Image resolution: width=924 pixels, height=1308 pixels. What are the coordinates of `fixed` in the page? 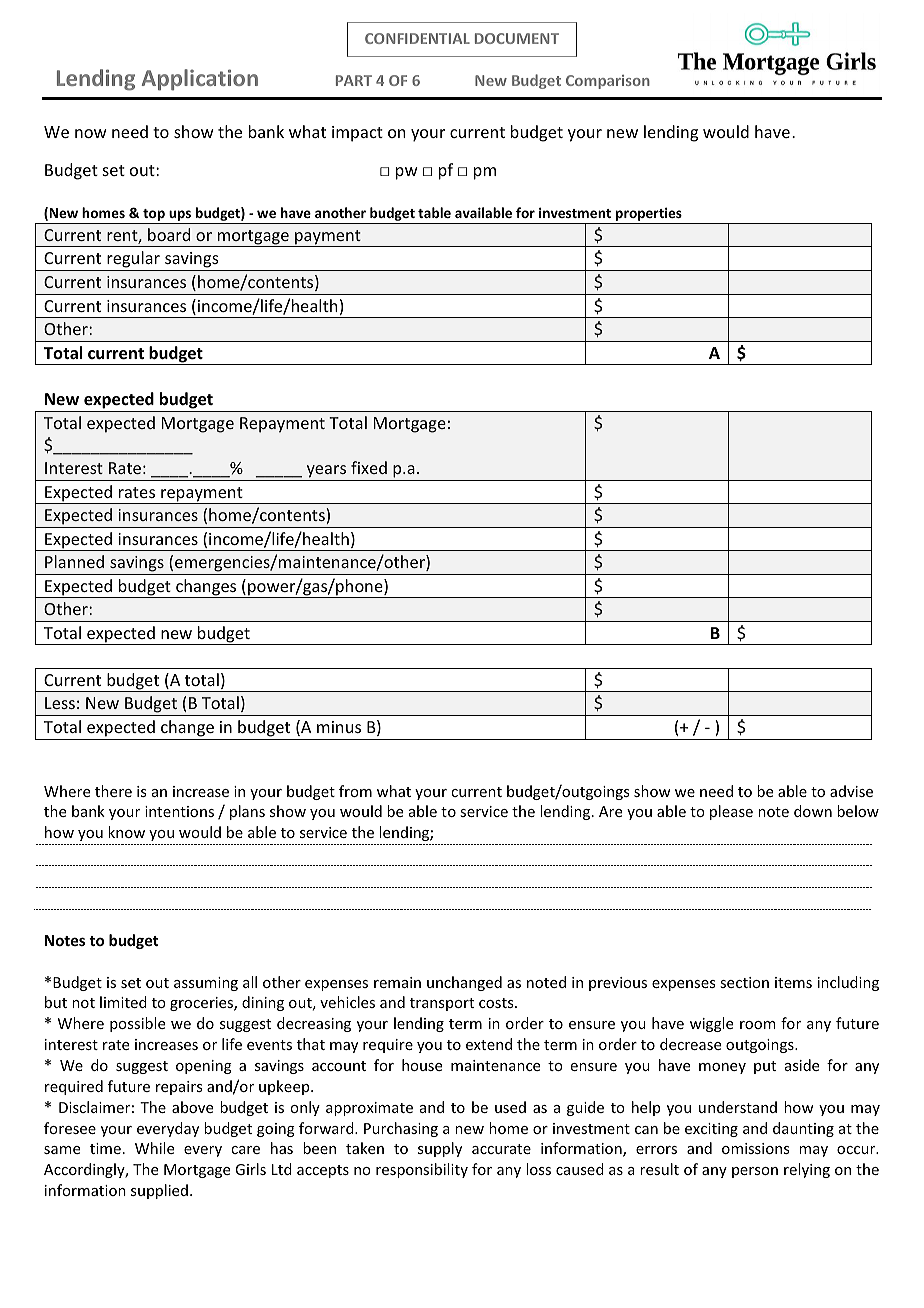 It's located at (369, 467).
